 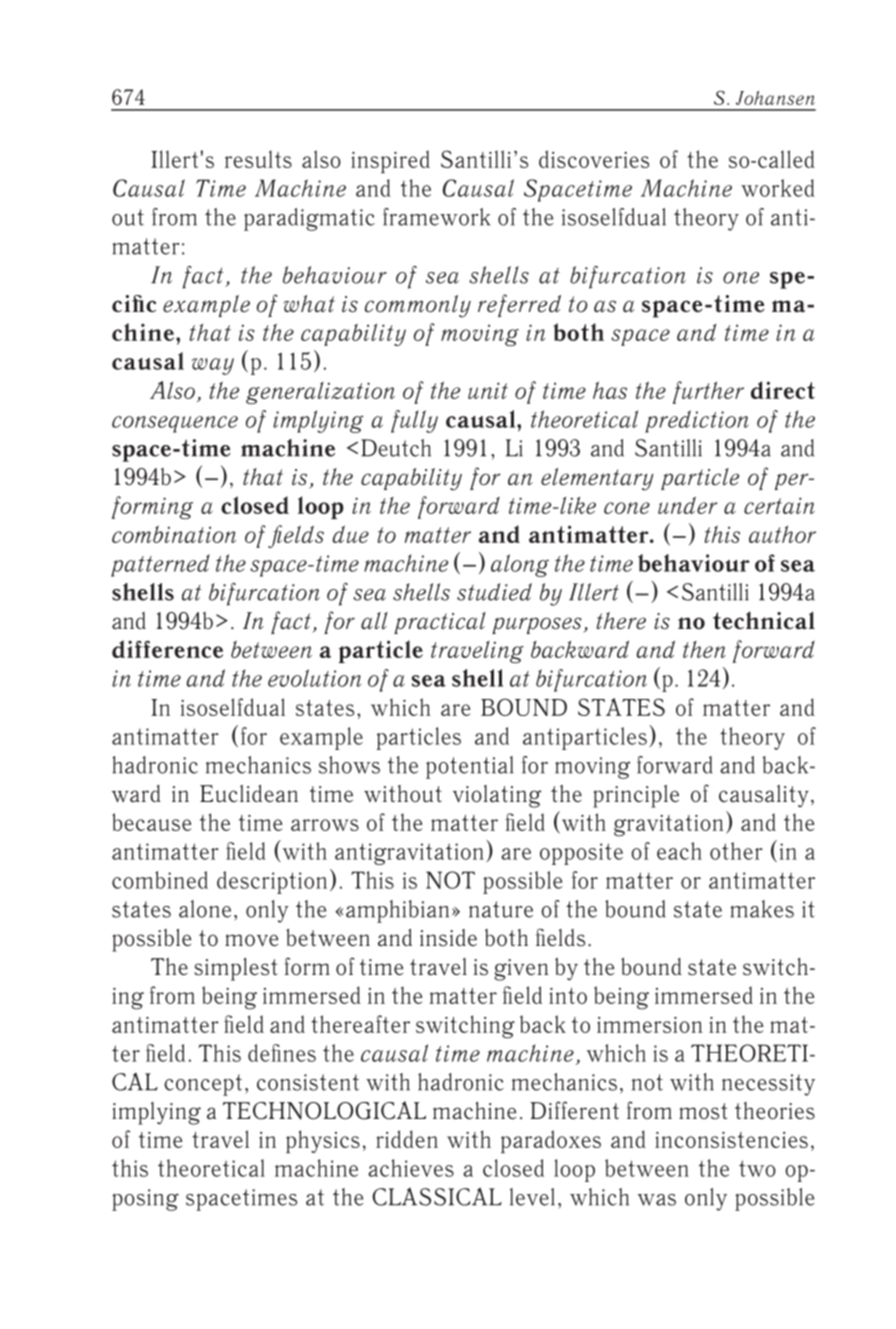 I want to click on practical, so click(x=440, y=623).
